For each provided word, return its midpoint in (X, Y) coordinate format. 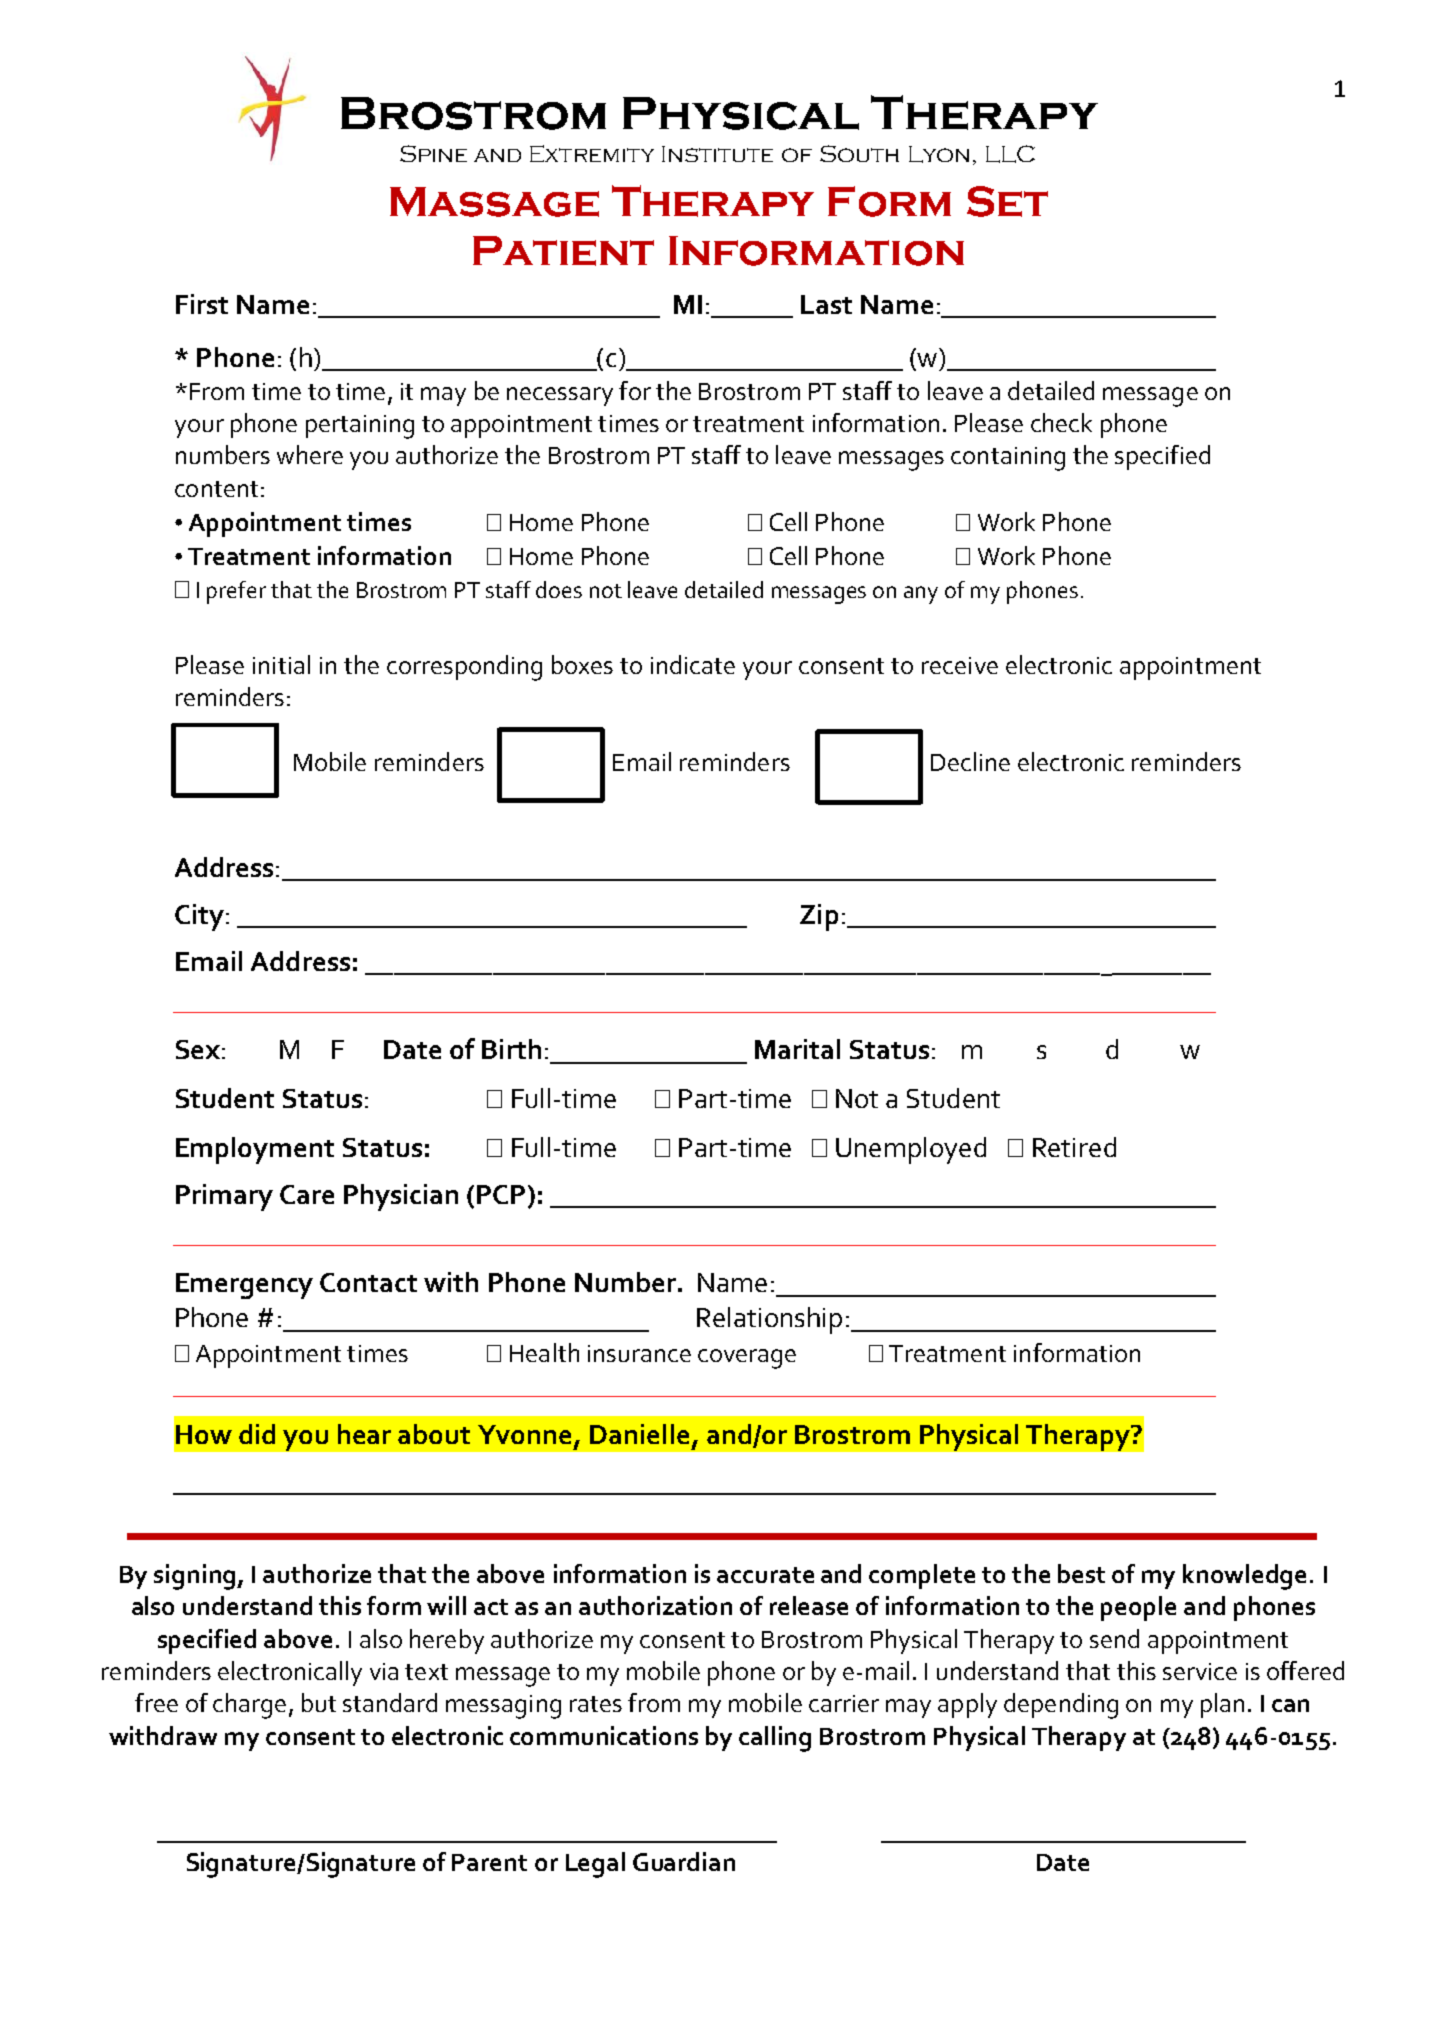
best (1081, 1573)
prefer (236, 592)
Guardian (684, 1861)
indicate (693, 664)
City (199, 917)
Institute (717, 154)
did (257, 1434)
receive (960, 665)
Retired (1074, 1147)
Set (1007, 201)
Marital (797, 1049)
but (319, 1702)
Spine (433, 153)
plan (1222, 1705)
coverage (747, 1359)
